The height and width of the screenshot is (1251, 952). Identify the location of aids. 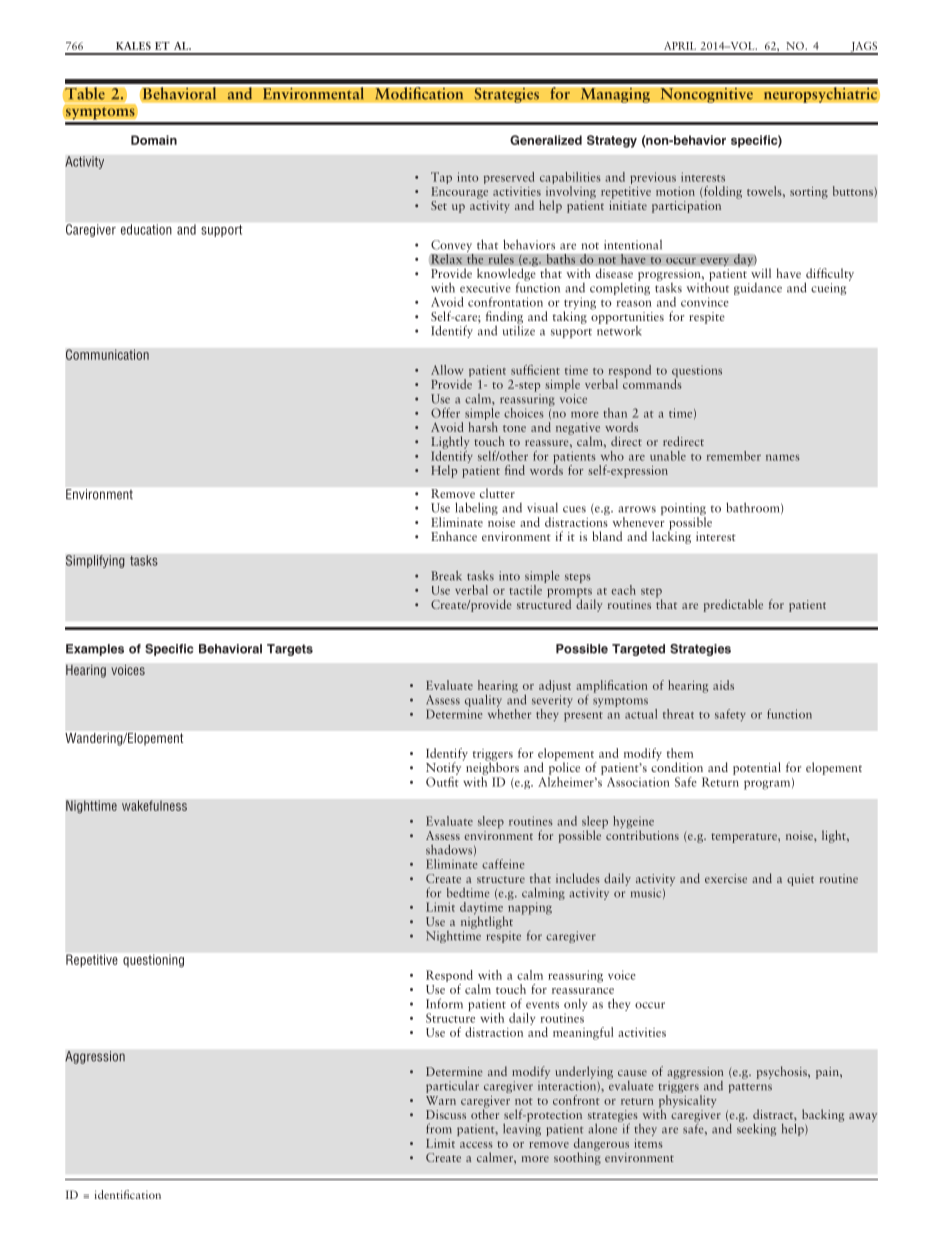
(723, 685).
